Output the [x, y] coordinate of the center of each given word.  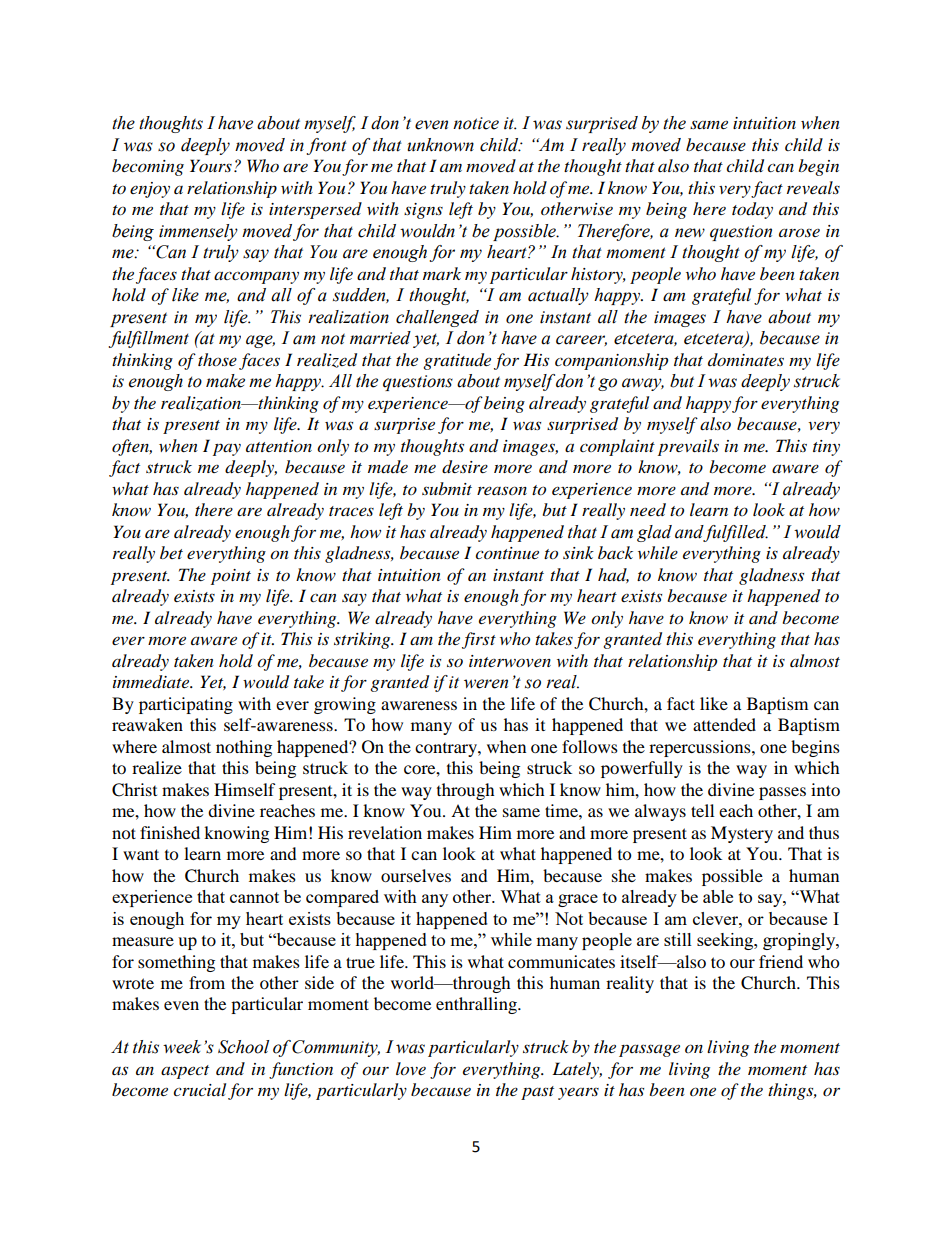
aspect [185, 1072]
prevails [688, 447]
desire [465, 467]
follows [590, 746]
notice [476, 123]
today [752, 210]
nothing [244, 748]
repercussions [701, 748]
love [411, 1069]
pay [227, 449]
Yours [211, 165]
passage [649, 1050]
